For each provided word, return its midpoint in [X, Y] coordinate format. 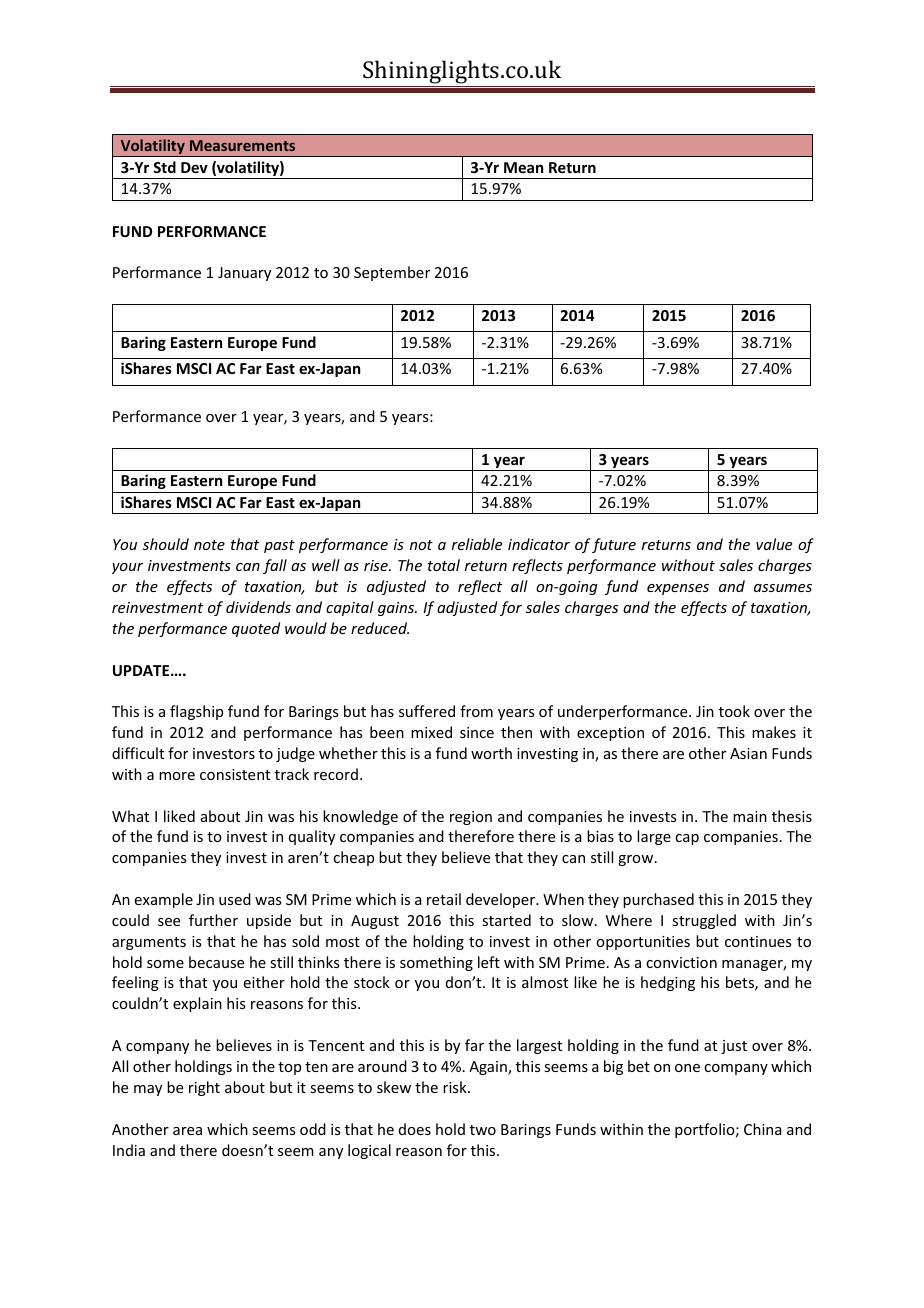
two [483, 1130]
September [392, 273]
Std [164, 167]
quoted [256, 629]
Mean [523, 167]
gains [397, 609]
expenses [678, 589]
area [187, 1131]
